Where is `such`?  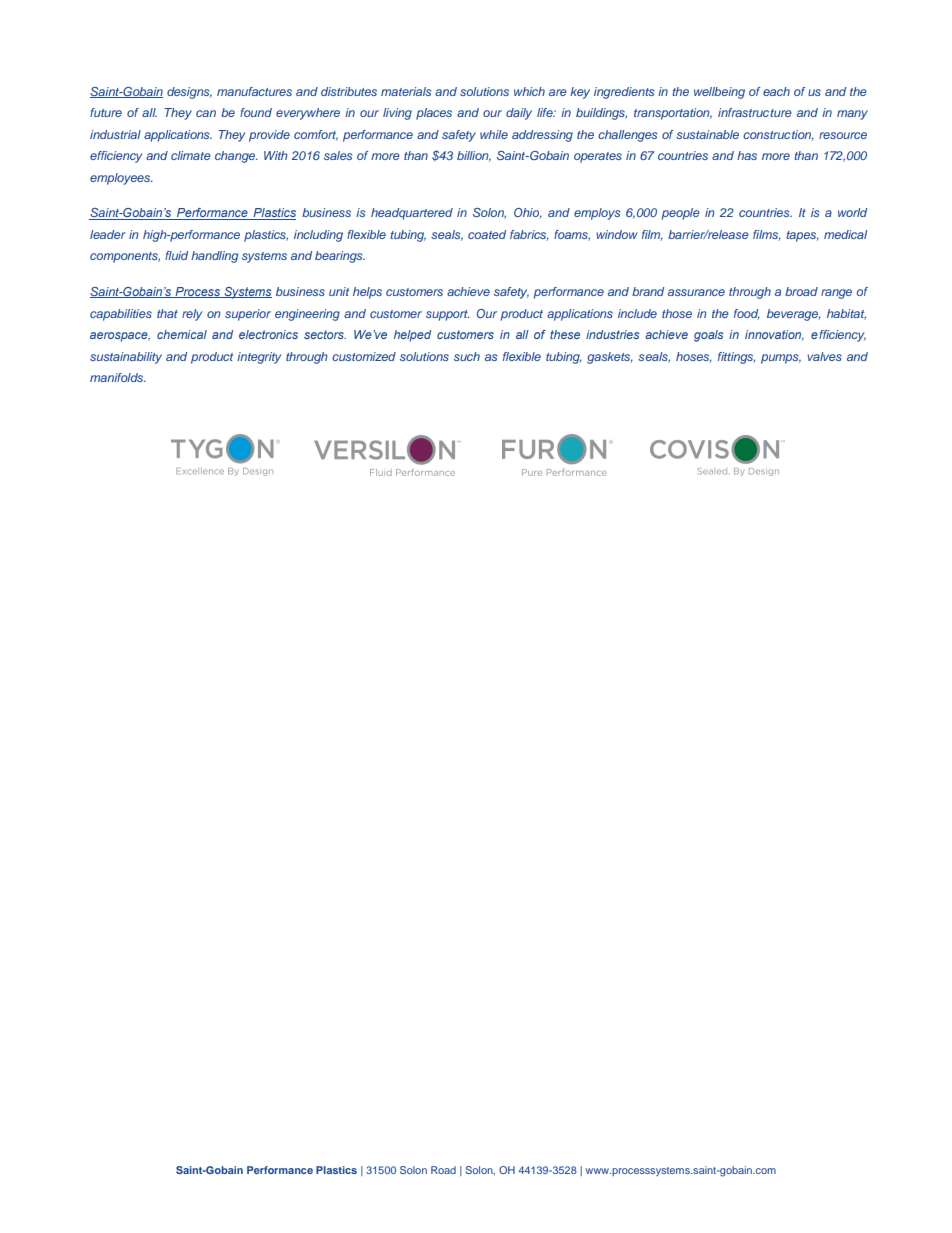
such is located at coordinates (467, 356).
